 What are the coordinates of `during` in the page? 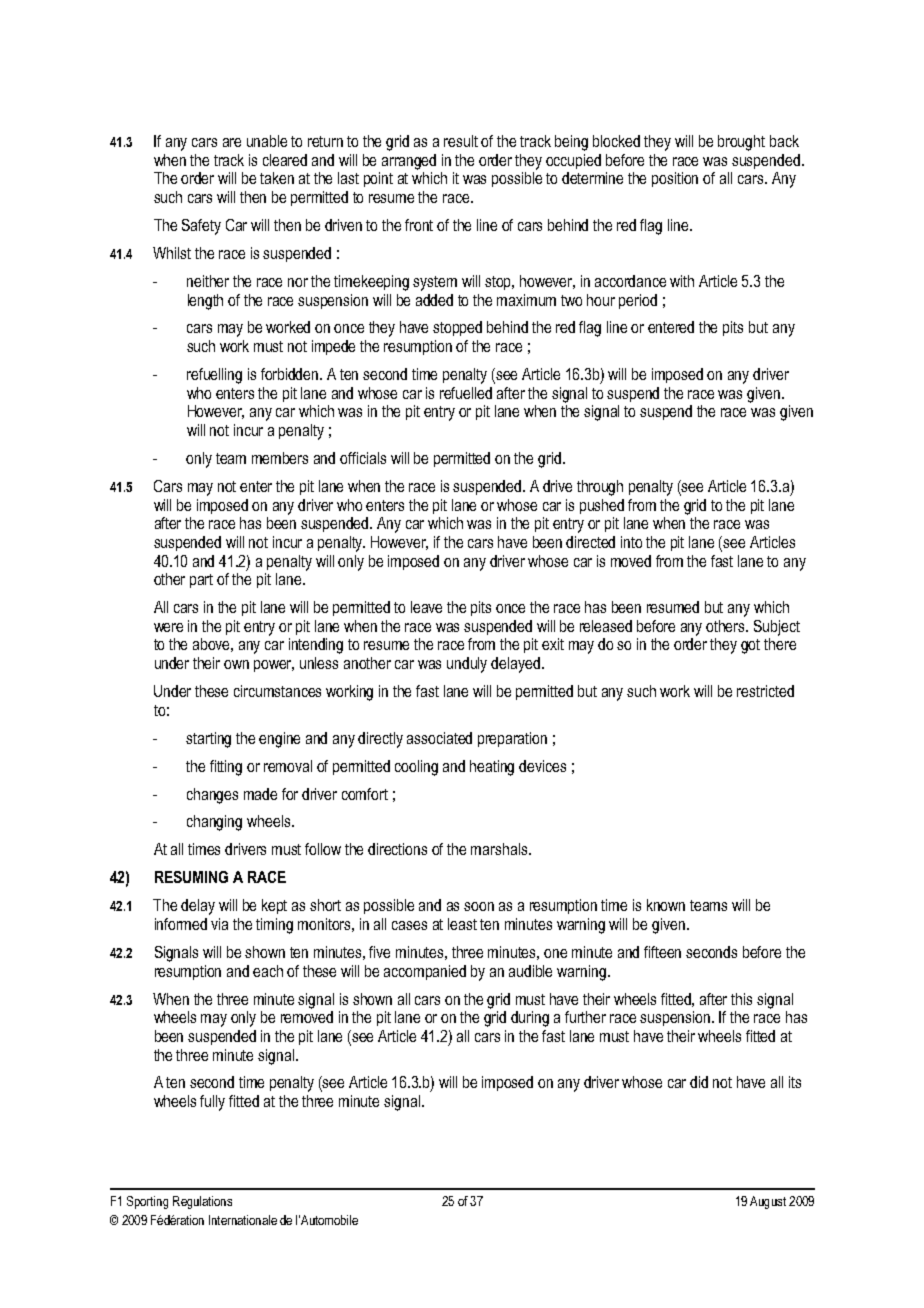 It's located at (530, 1019).
